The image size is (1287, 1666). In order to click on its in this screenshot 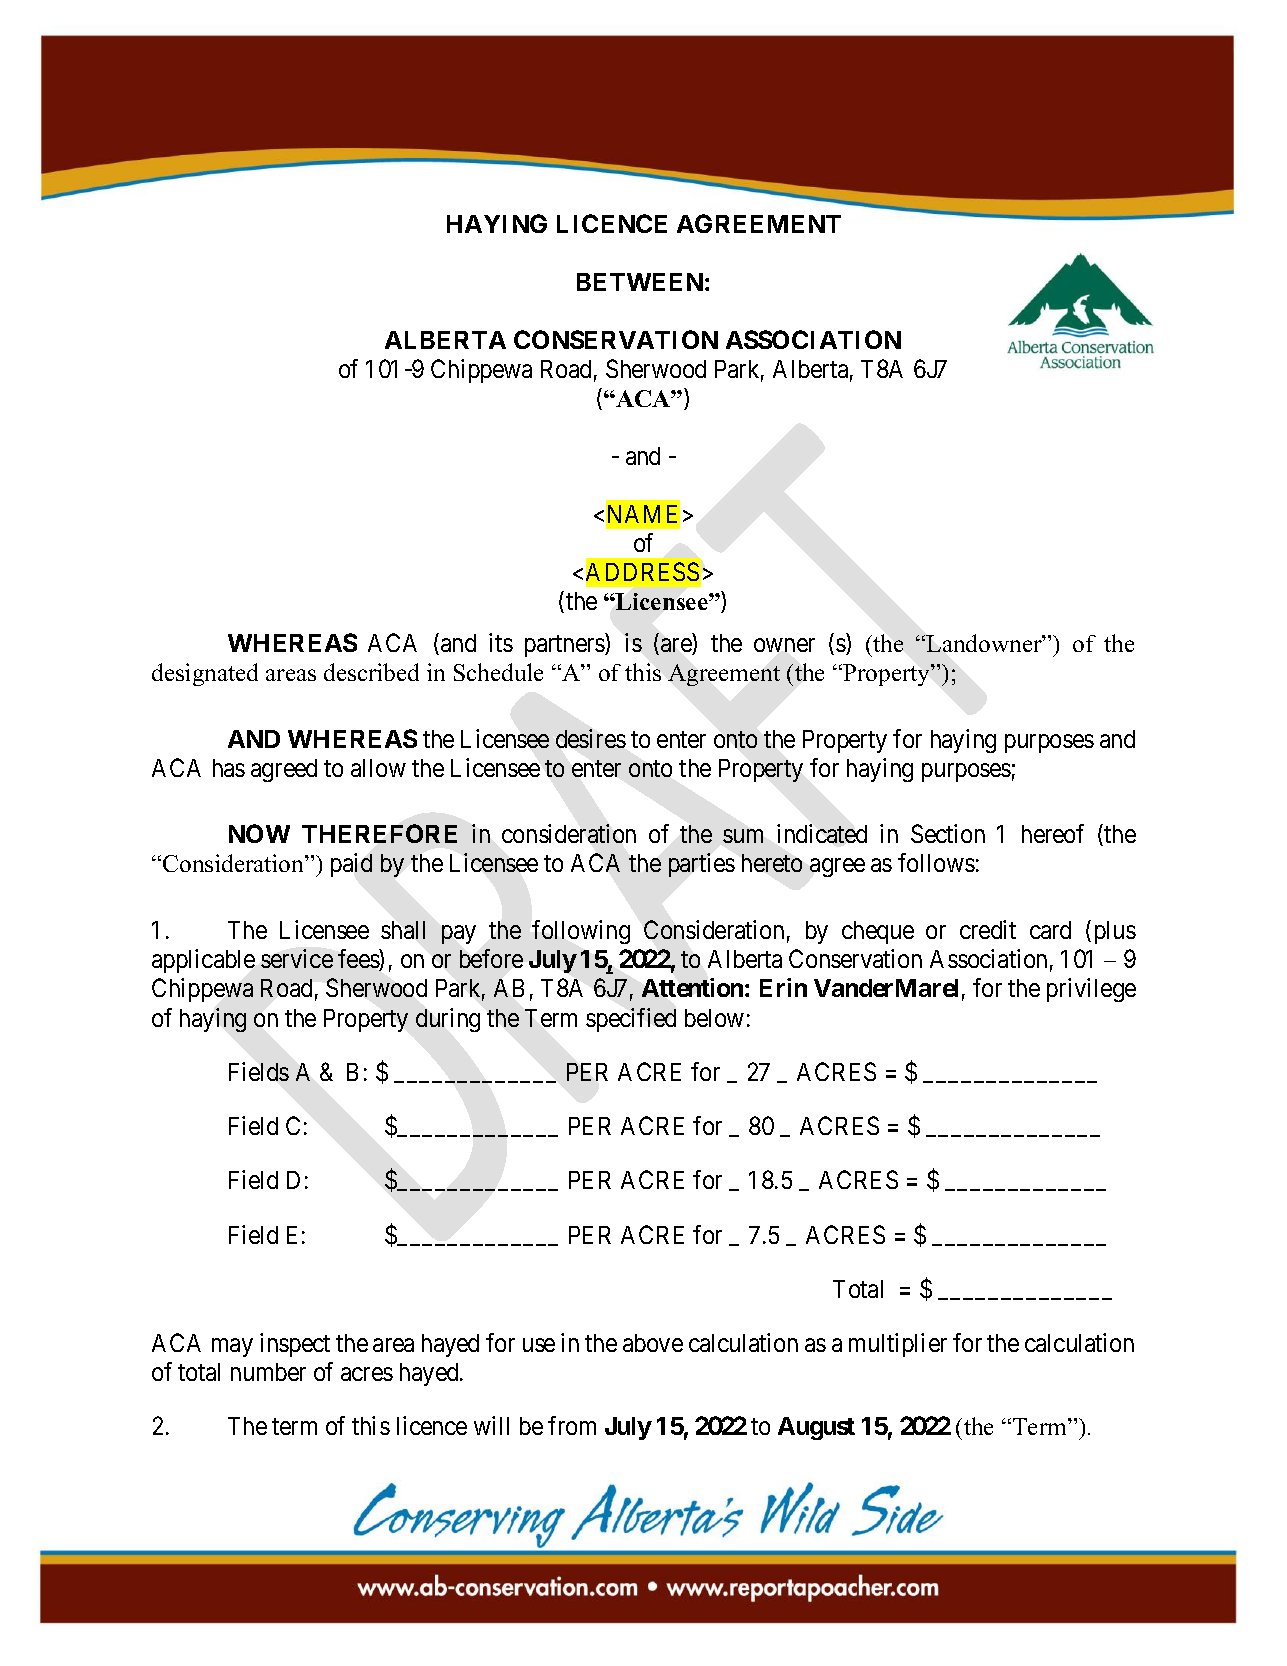, I will do `click(501, 642)`.
